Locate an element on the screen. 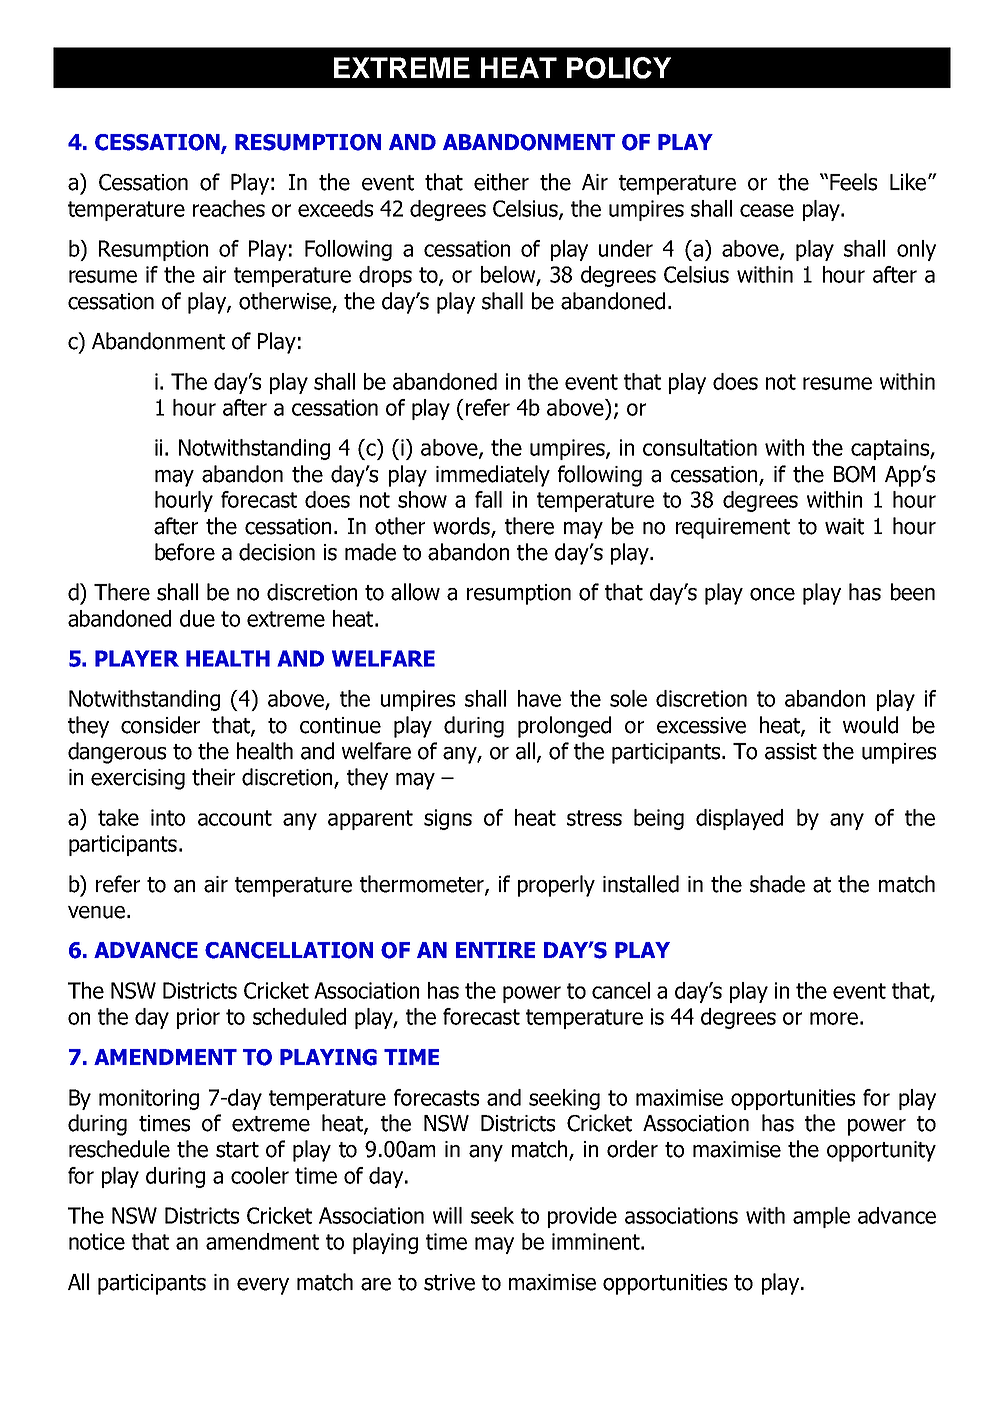 This screenshot has height=1425, width=1004. reaches is located at coordinates (229, 208).
